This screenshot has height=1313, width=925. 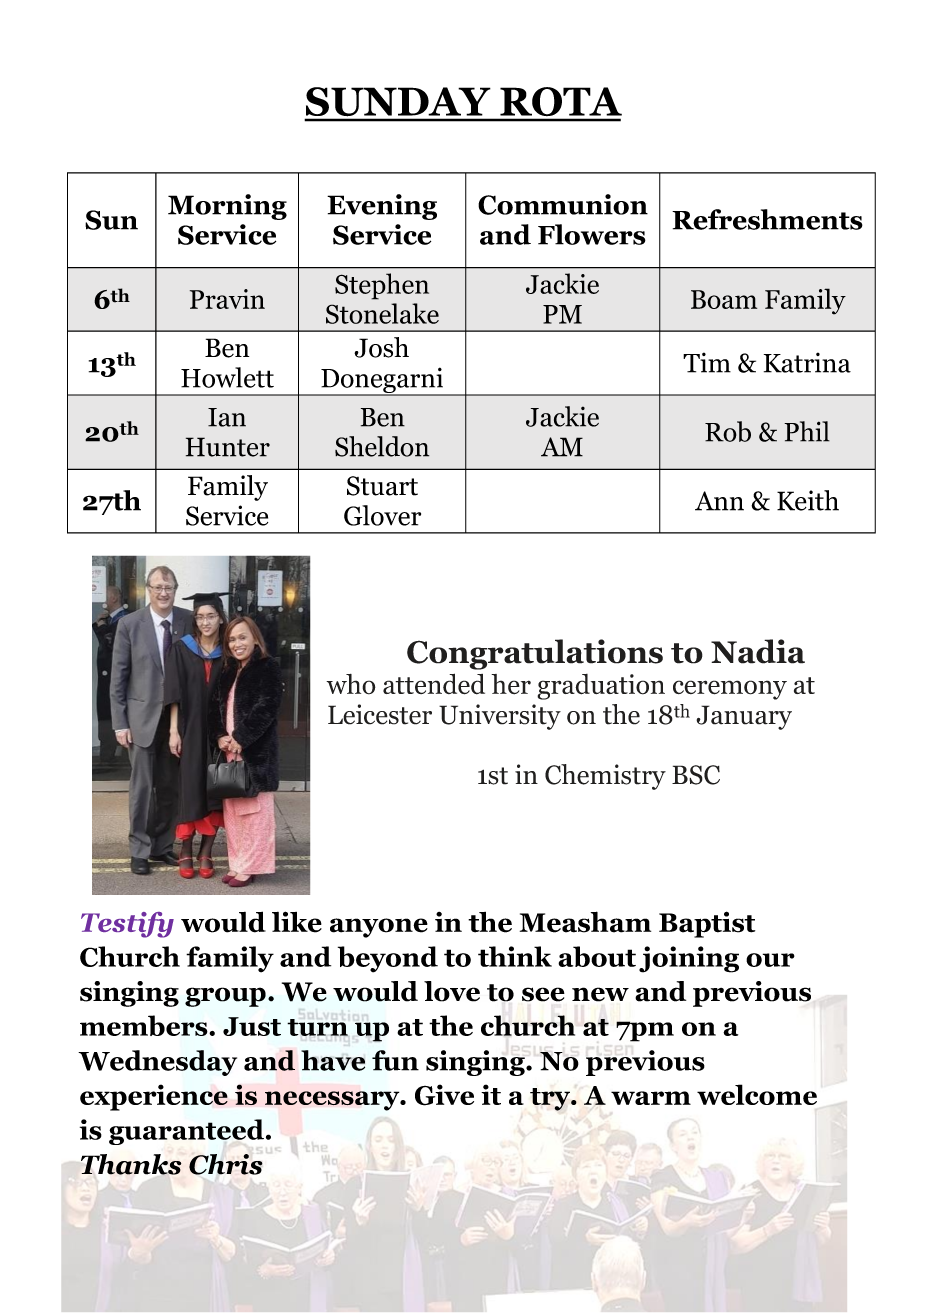 I want to click on Morning, so click(x=227, y=207).
